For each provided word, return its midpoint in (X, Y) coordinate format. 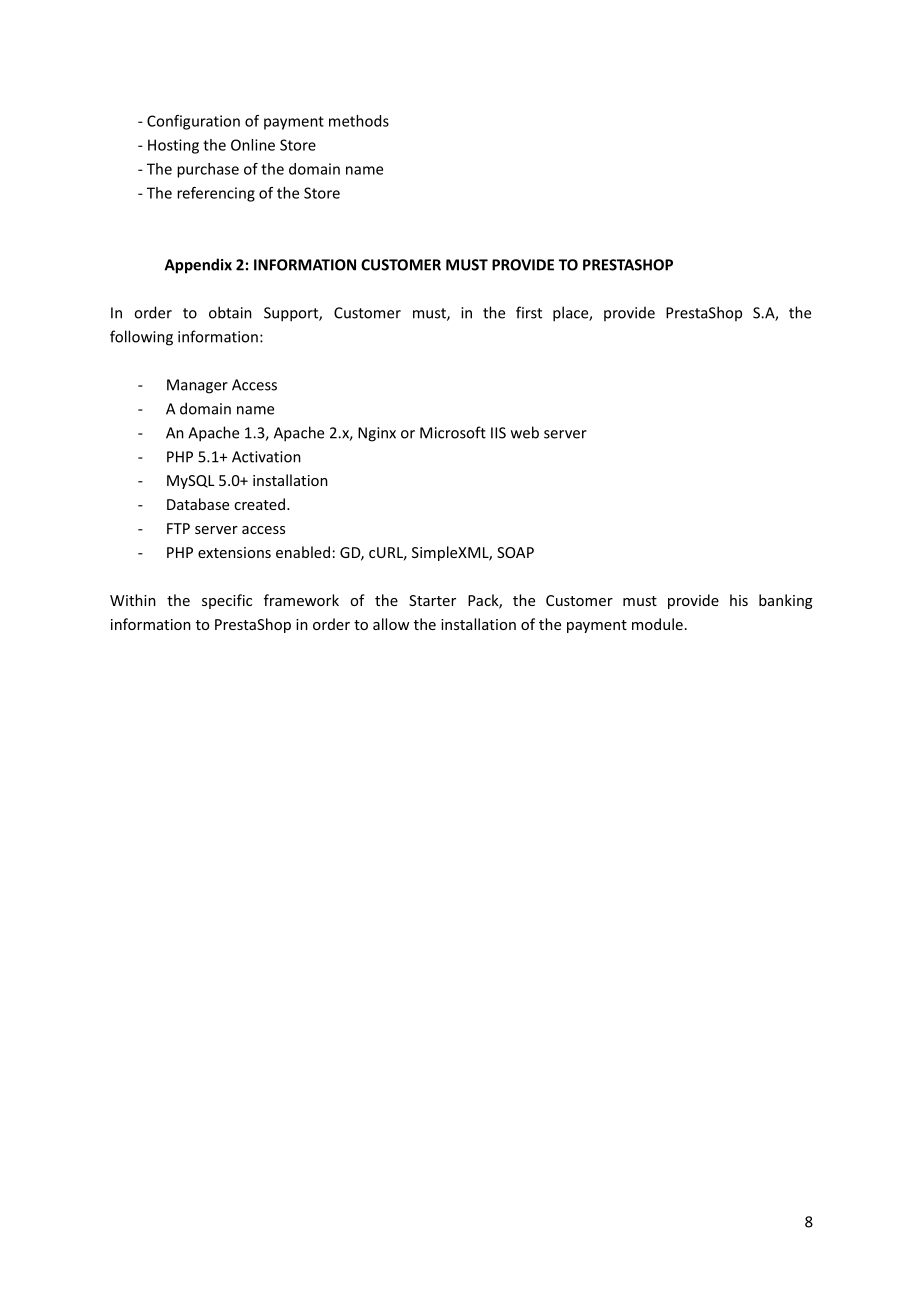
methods (359, 121)
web (525, 432)
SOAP (515, 552)
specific (227, 601)
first (529, 312)
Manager (197, 386)
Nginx (377, 434)
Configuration (193, 122)
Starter (432, 600)
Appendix (198, 266)
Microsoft (453, 432)
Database (198, 504)
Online (253, 145)
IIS (498, 433)
